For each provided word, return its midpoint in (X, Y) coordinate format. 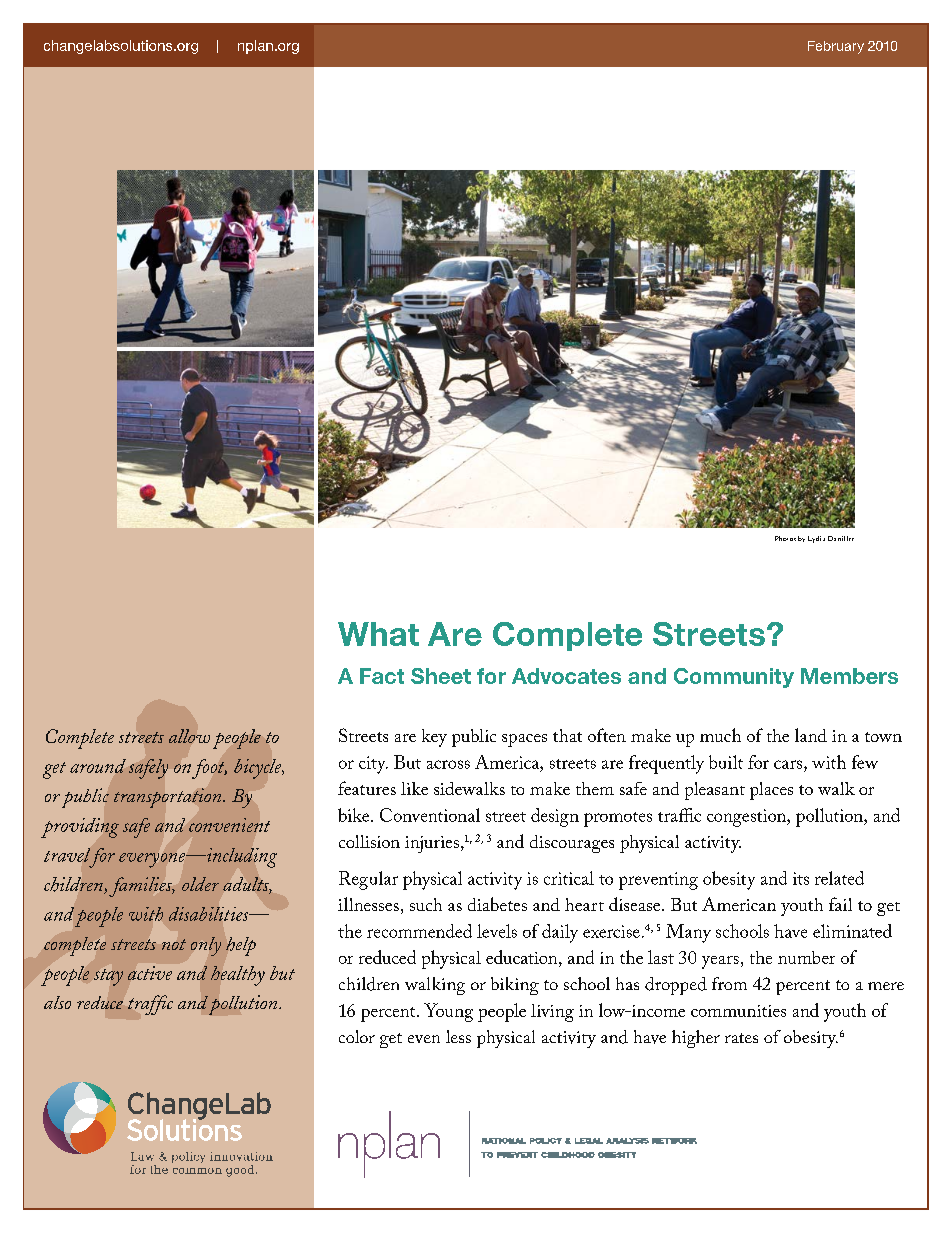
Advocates (566, 676)
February (836, 47)
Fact (382, 676)
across (448, 764)
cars (789, 764)
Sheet (441, 676)
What (378, 634)
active (150, 973)
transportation (169, 798)
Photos (785, 538)
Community (734, 678)
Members (849, 676)
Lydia (816, 539)
